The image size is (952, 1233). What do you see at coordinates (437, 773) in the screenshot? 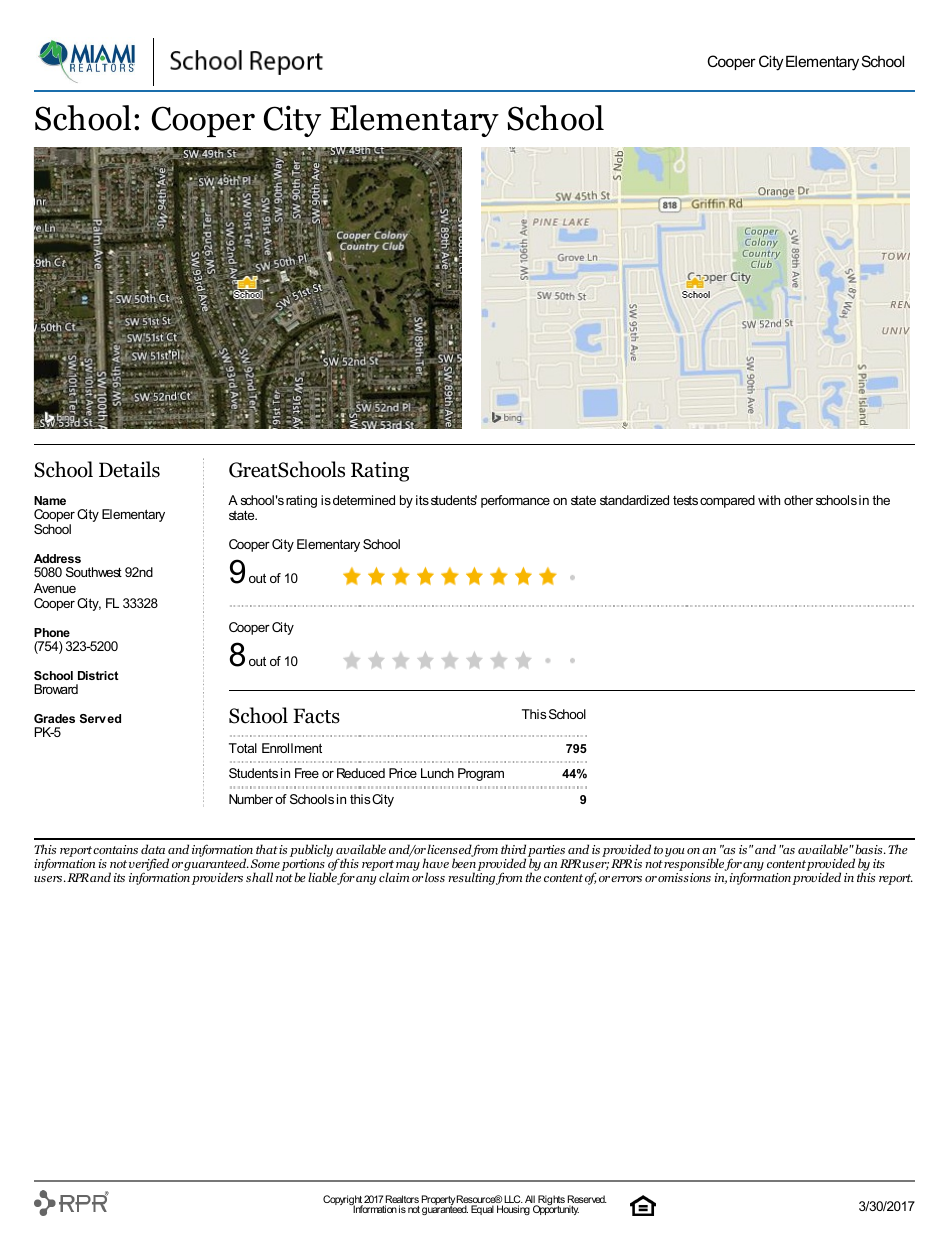
I see `Lunch` at bounding box center [437, 773].
